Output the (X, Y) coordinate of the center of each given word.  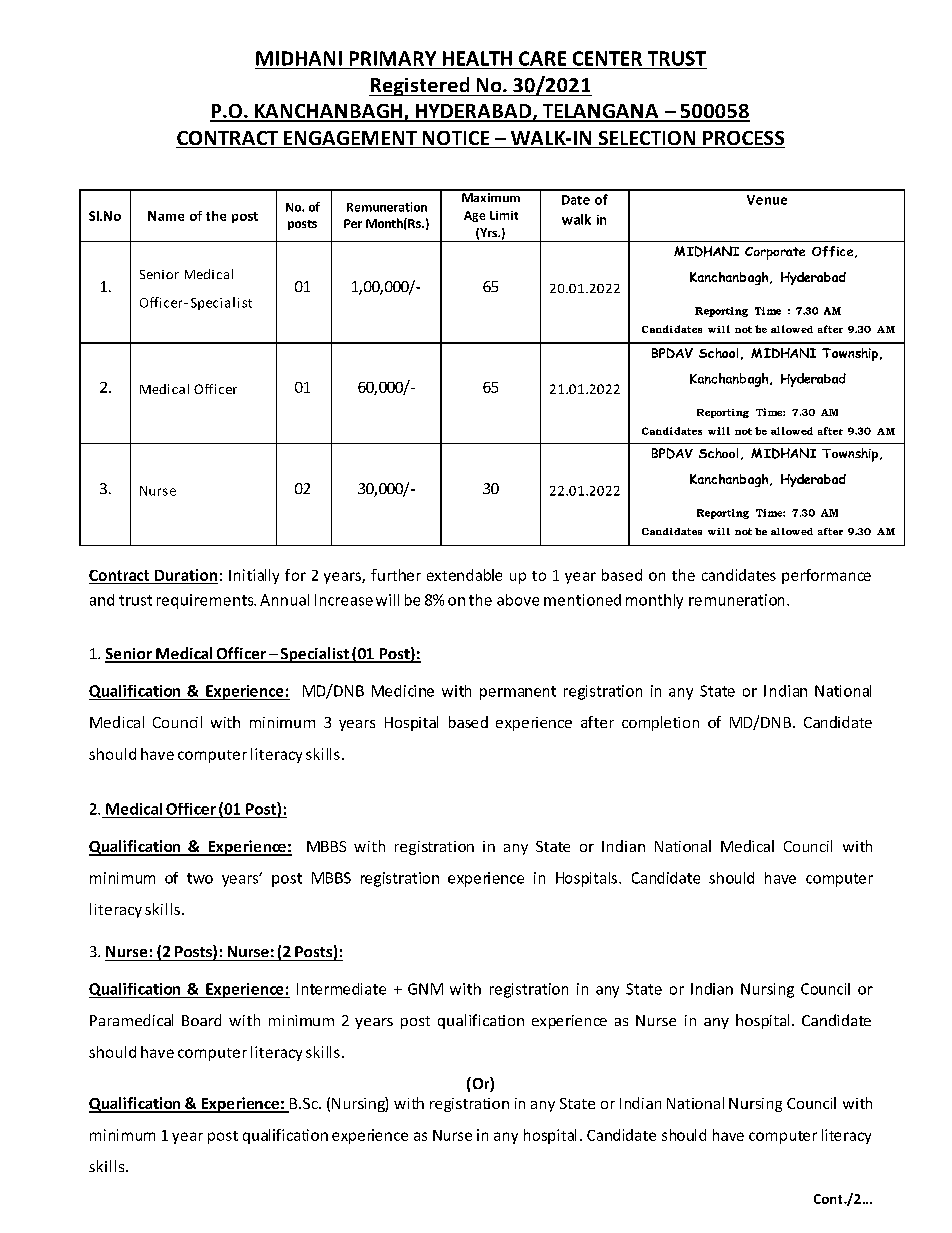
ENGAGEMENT (350, 139)
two (200, 878)
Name (166, 216)
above (518, 600)
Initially (254, 576)
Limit (504, 215)
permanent (518, 693)
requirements (206, 601)
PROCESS (743, 139)
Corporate (775, 253)
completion (660, 723)
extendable (464, 575)
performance (826, 576)
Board (201, 1020)
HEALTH (477, 58)
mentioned (582, 600)
